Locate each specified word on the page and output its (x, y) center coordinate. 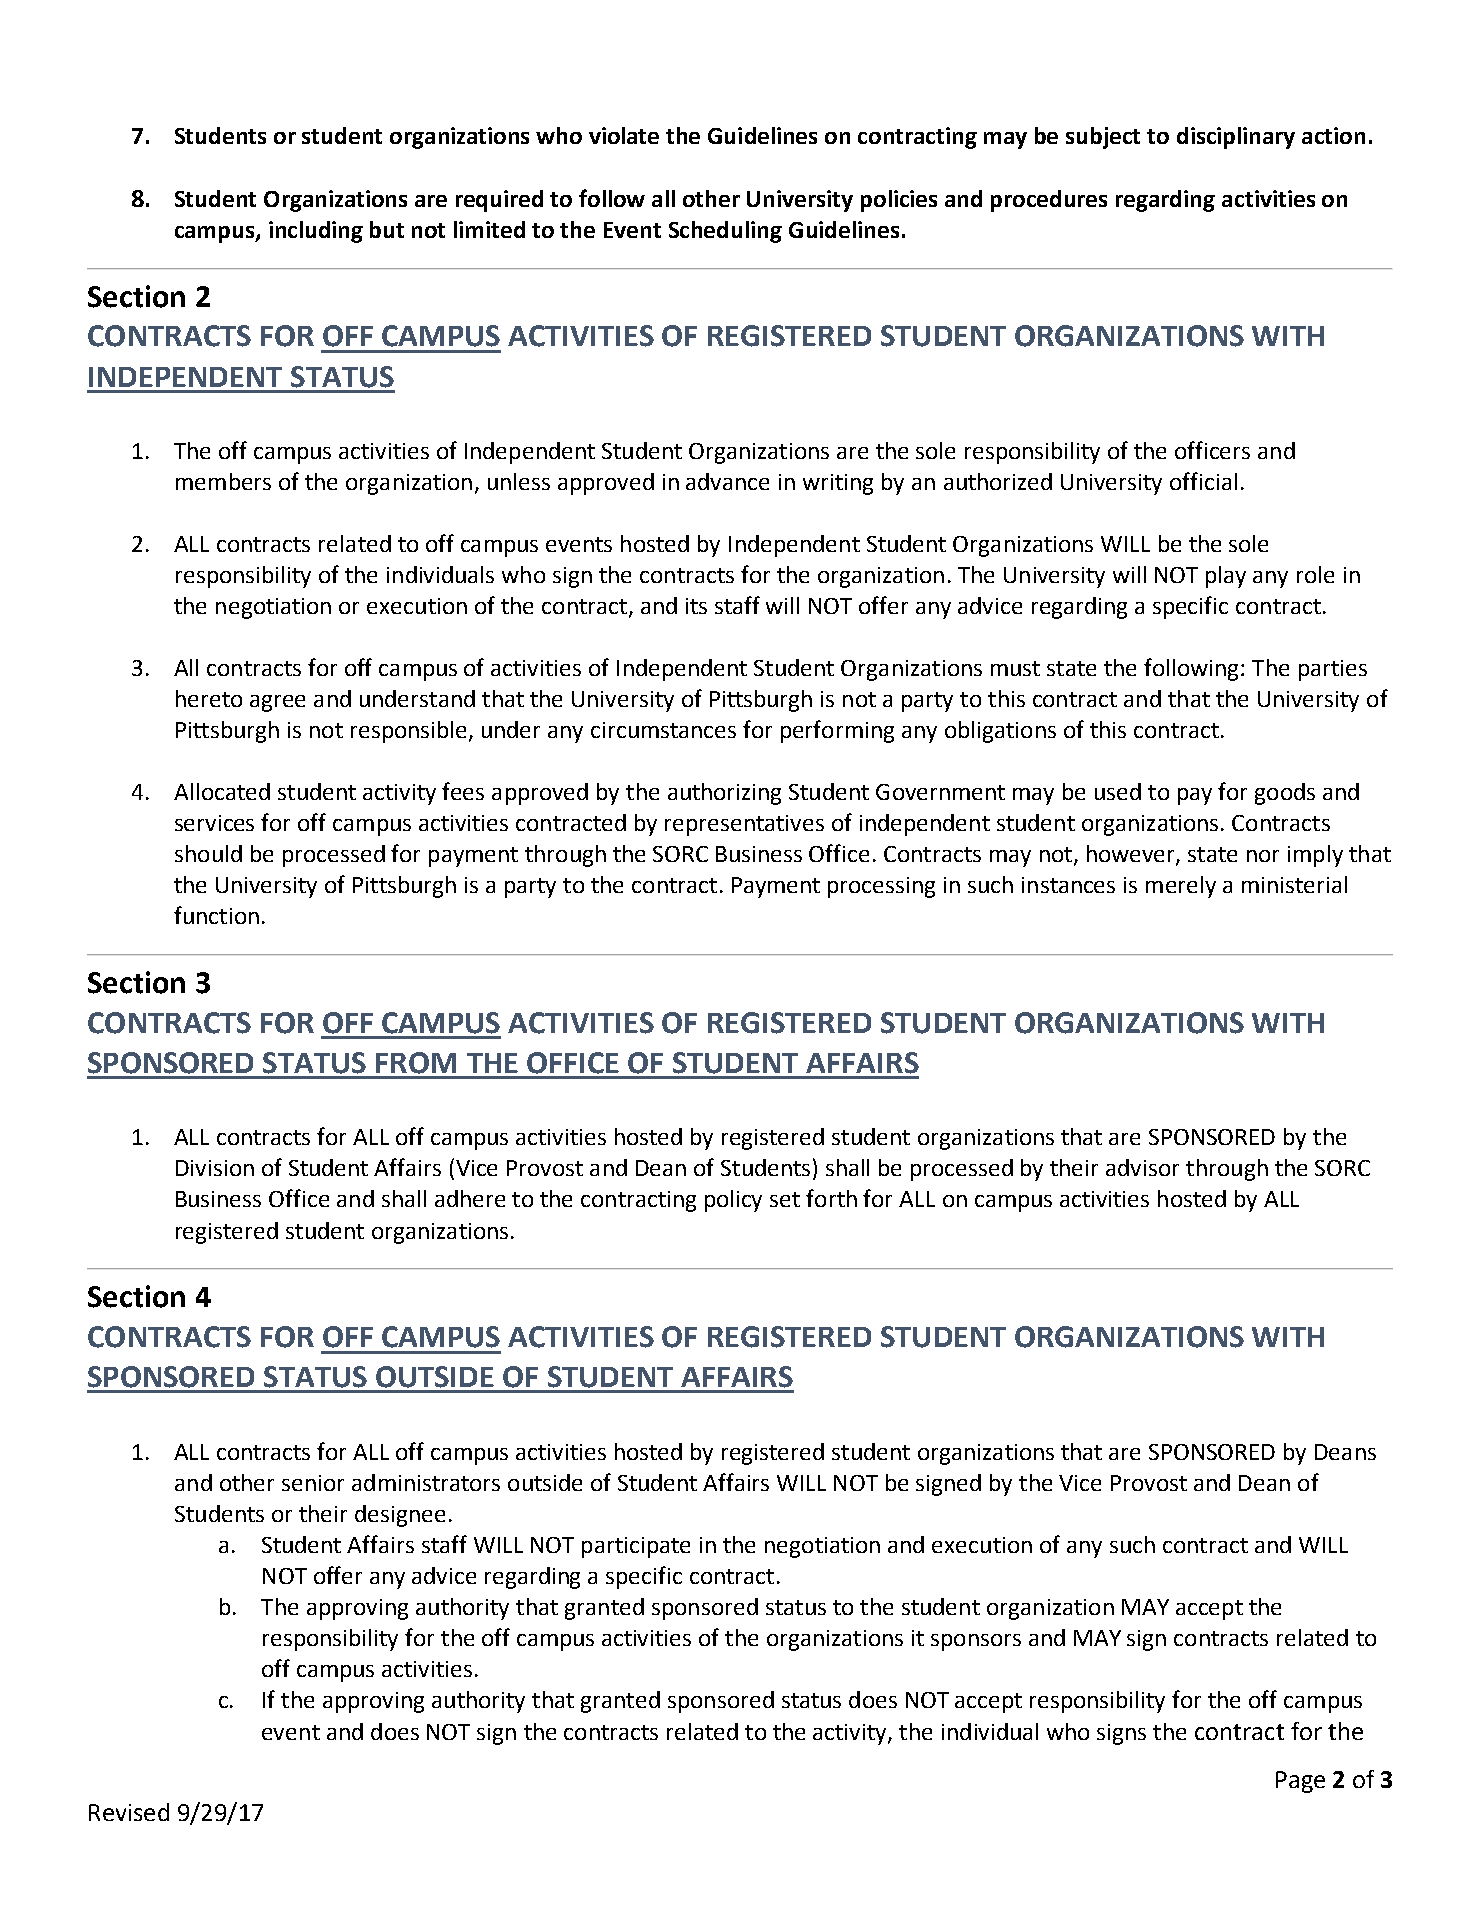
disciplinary (1236, 138)
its (696, 606)
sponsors (976, 1642)
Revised (129, 1812)
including (316, 232)
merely (1181, 887)
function (216, 915)
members (223, 481)
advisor (1142, 1167)
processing (881, 887)
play (1226, 577)
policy (733, 1201)
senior (313, 1483)
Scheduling (725, 232)
